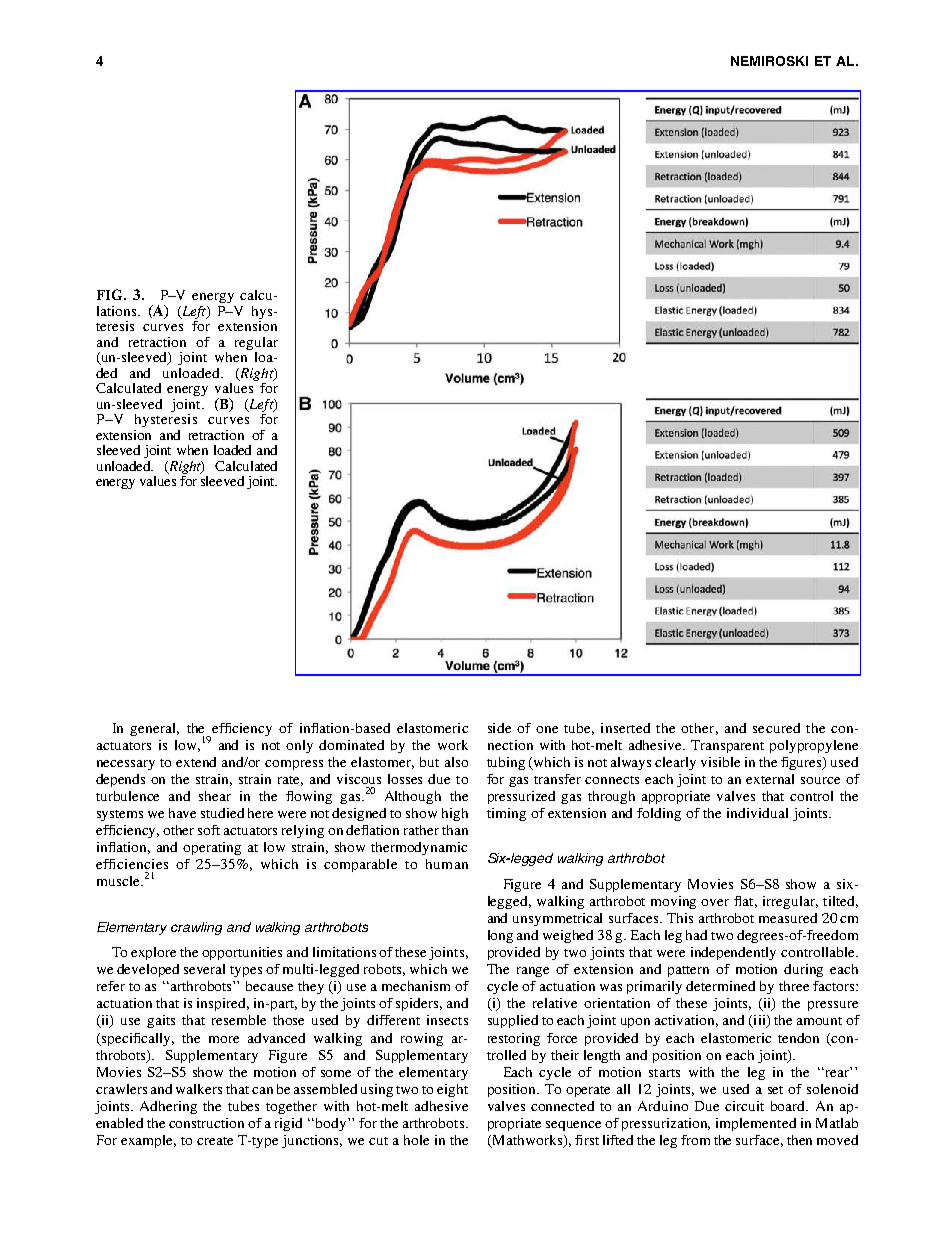 The height and width of the page is (1233, 952). I want to click on individual, so click(757, 813).
